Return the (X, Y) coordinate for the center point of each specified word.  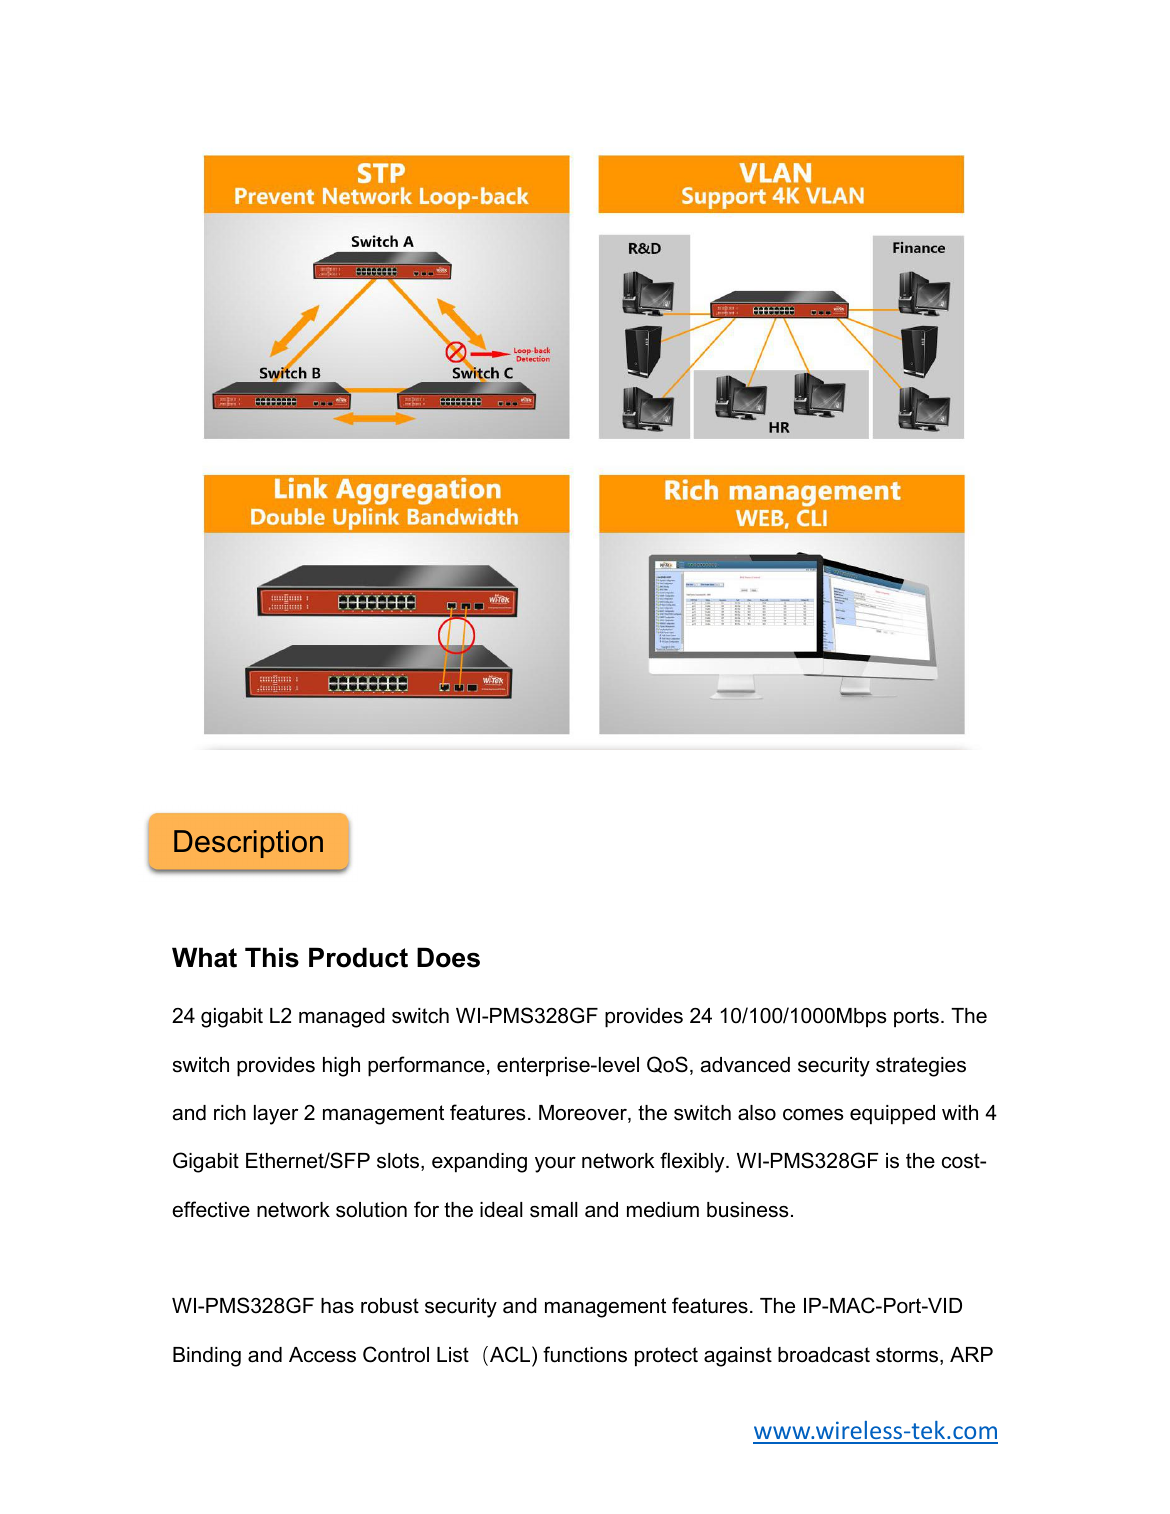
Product (358, 957)
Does (448, 957)
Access (322, 1355)
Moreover (584, 1114)
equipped (892, 1115)
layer (276, 1115)
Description (248, 844)
